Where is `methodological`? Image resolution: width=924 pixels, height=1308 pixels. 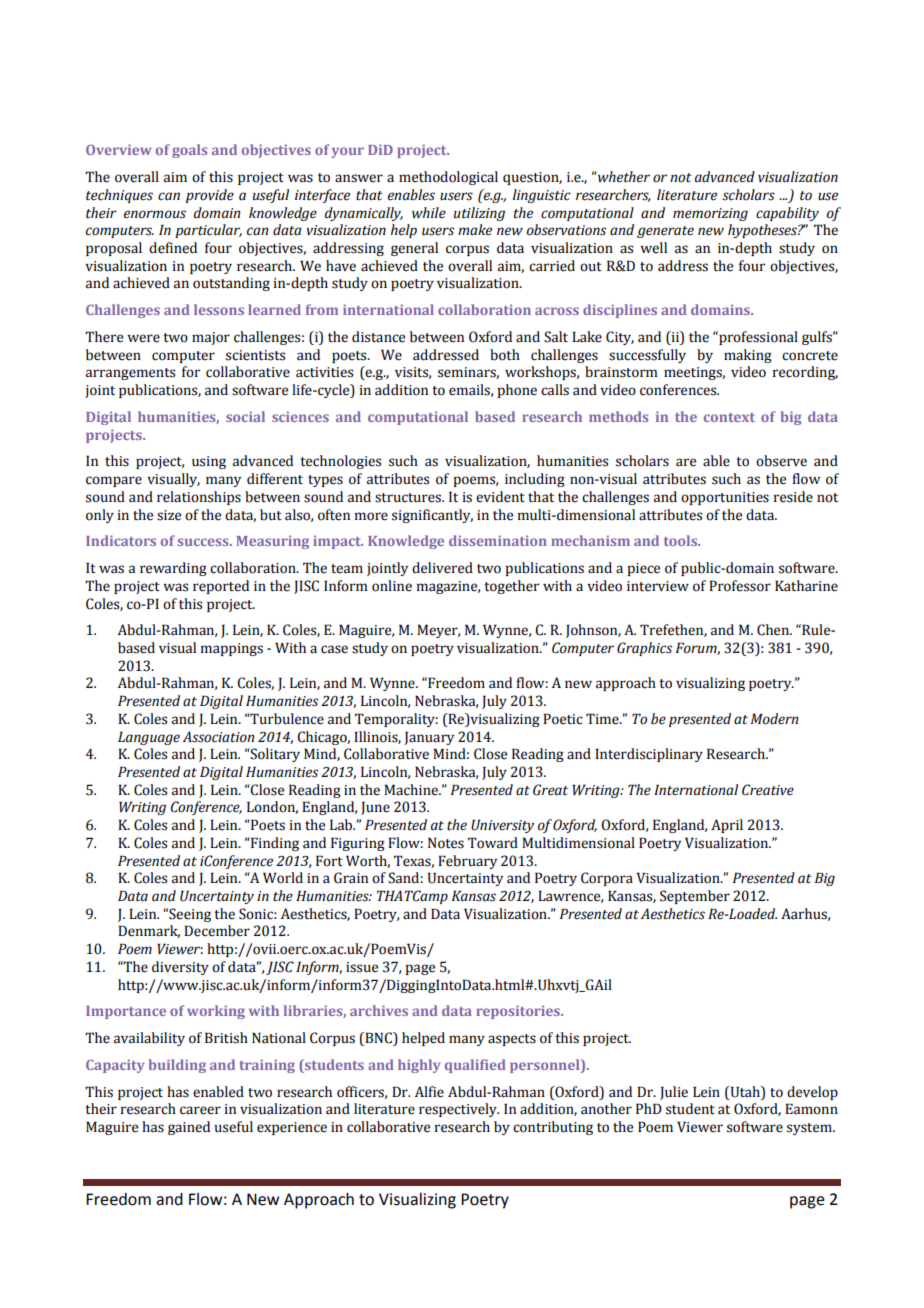 methodological is located at coordinates (448, 178).
